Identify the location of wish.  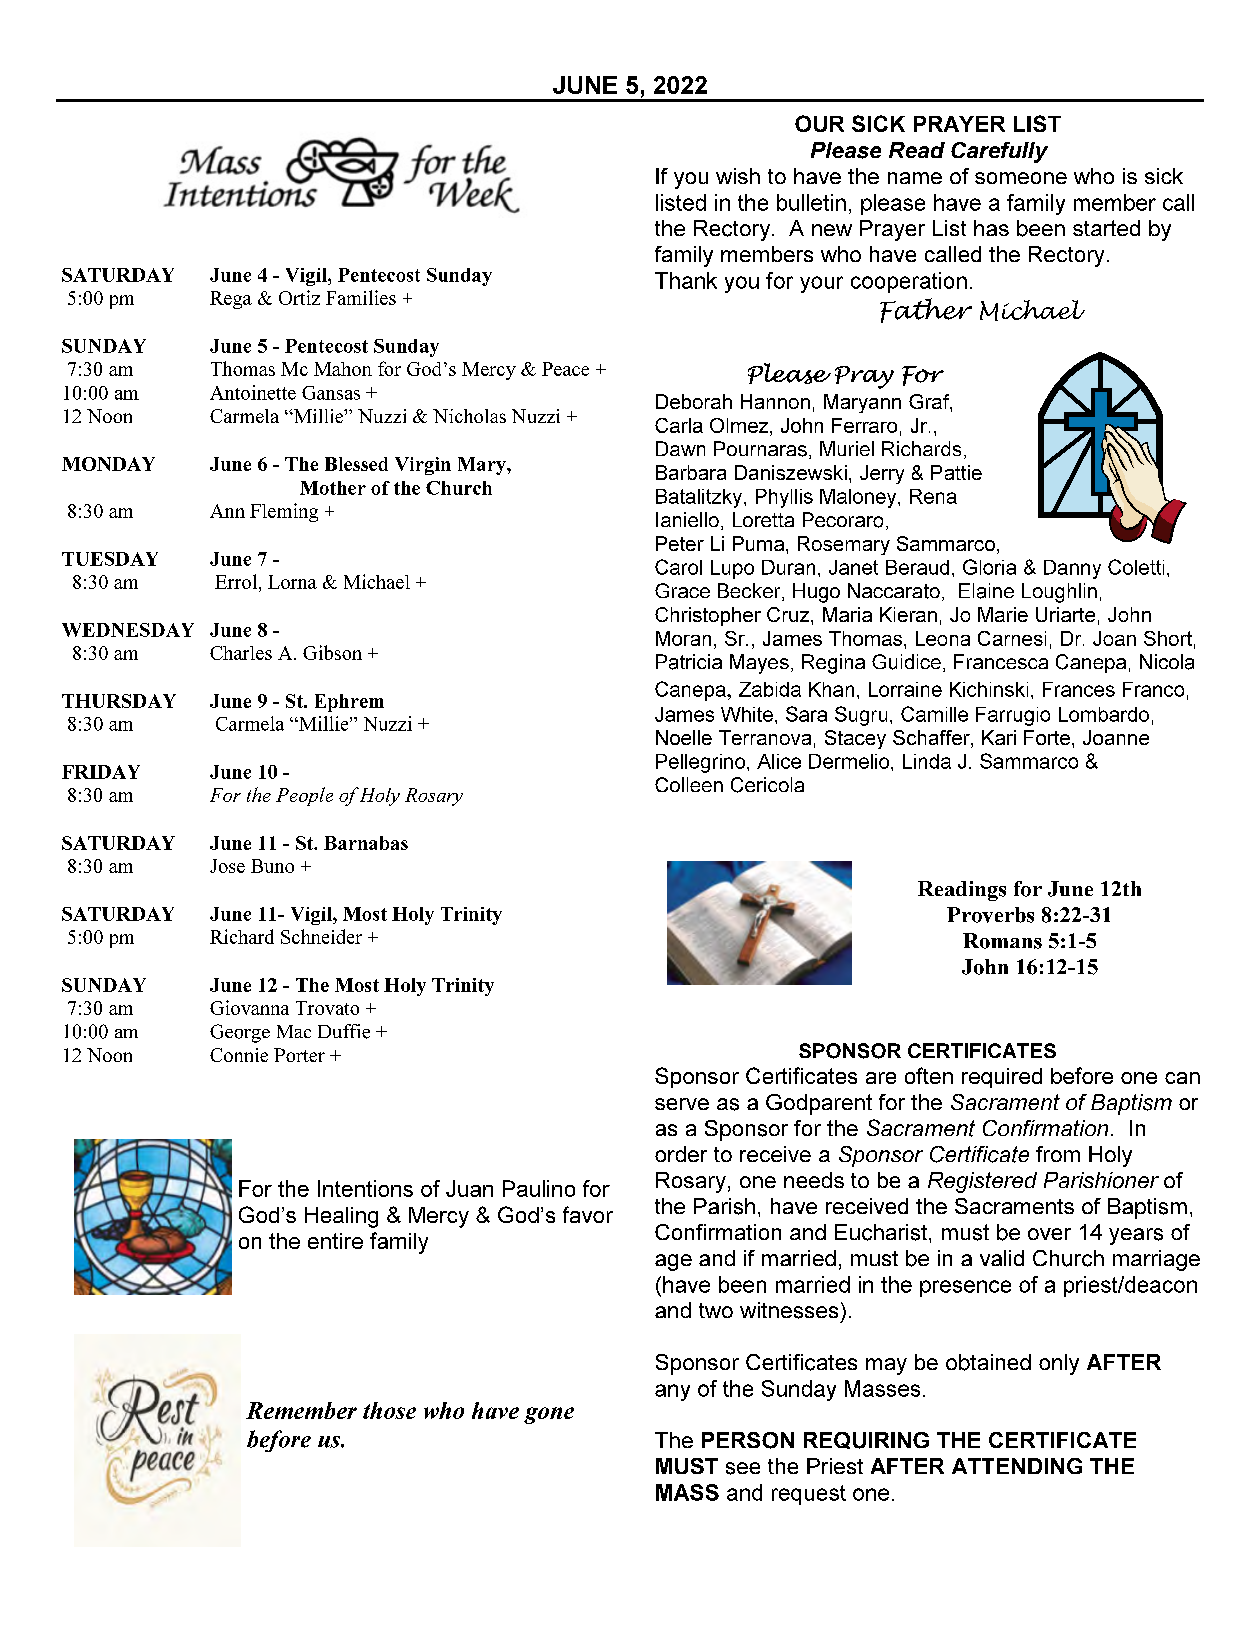
(738, 176).
